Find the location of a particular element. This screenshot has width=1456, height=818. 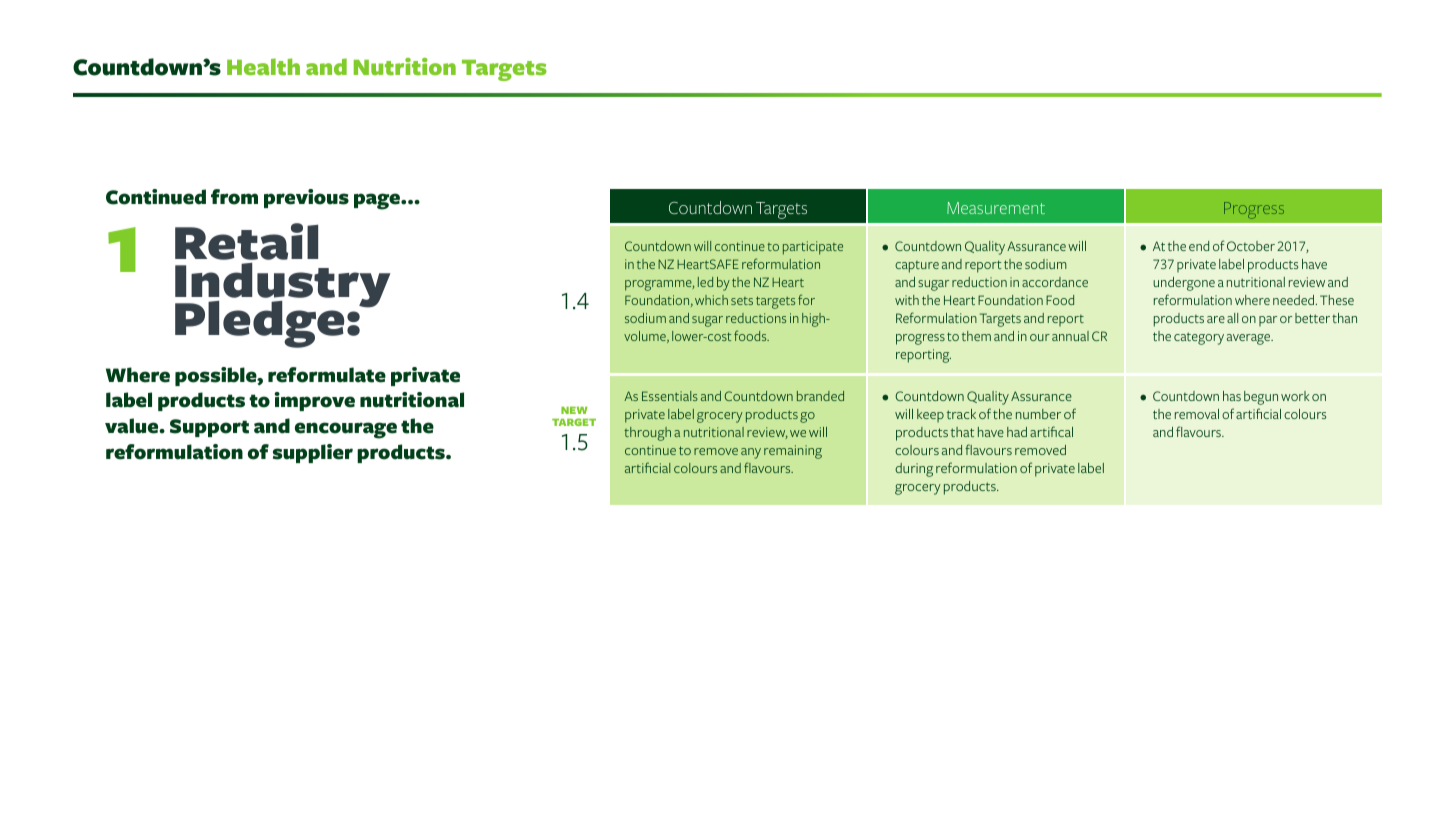

Industry is located at coordinates (283, 286).
